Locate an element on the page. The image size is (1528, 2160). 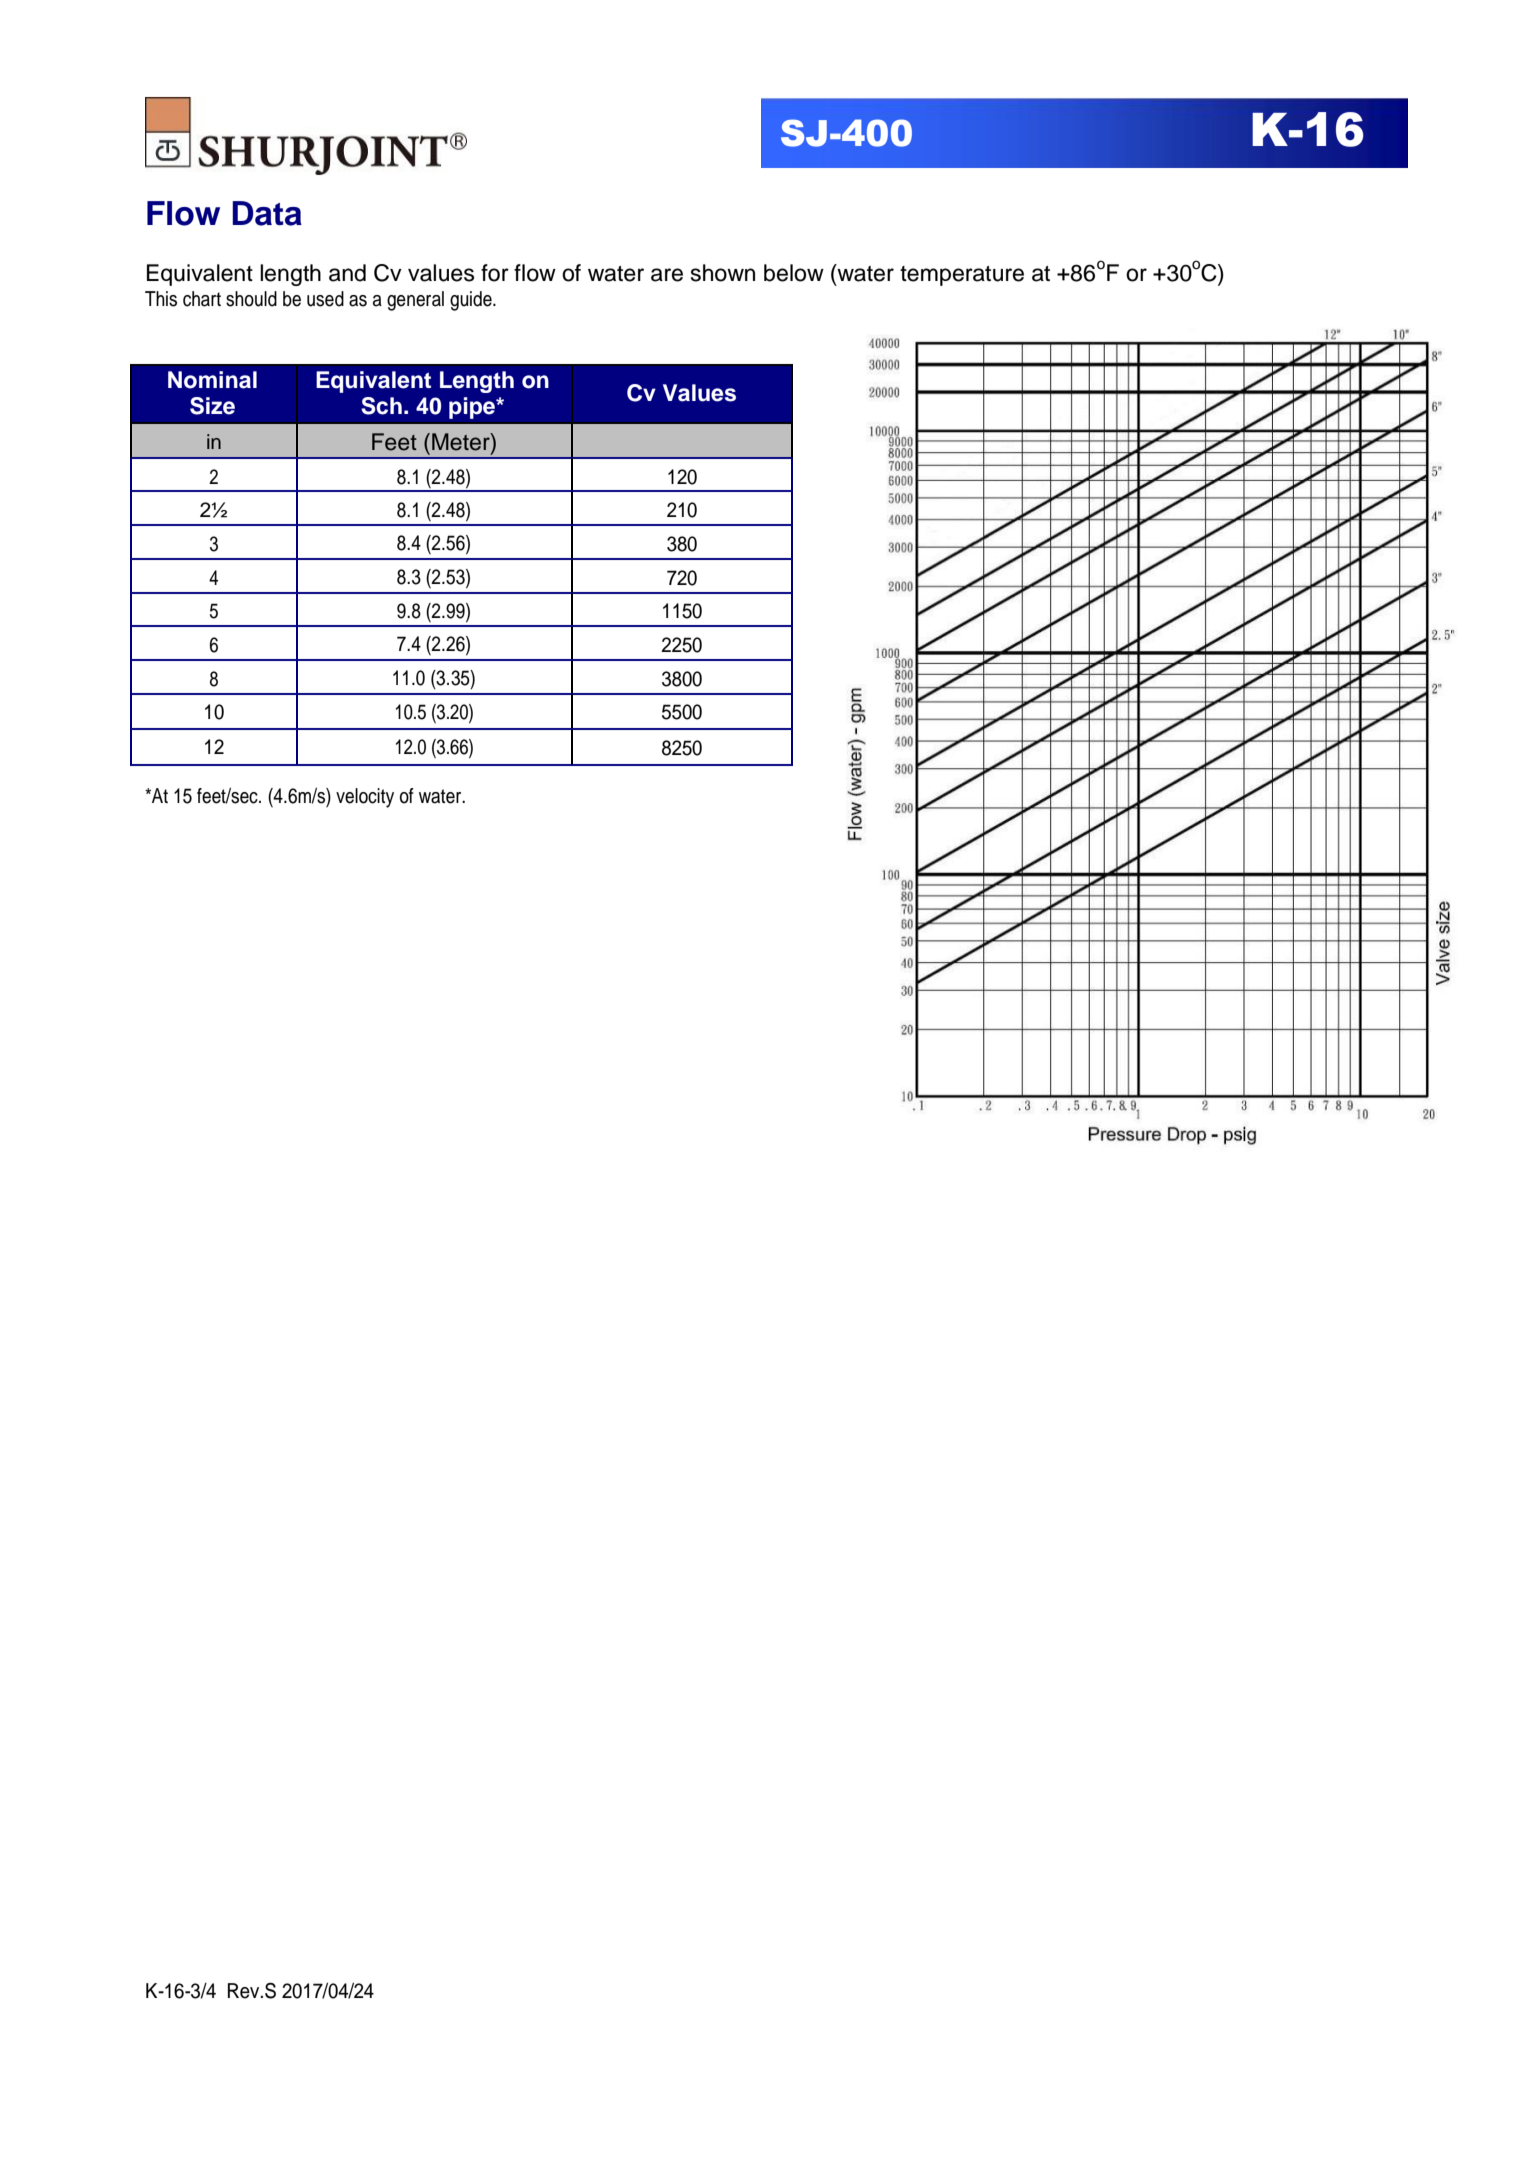
below is located at coordinates (794, 273).
